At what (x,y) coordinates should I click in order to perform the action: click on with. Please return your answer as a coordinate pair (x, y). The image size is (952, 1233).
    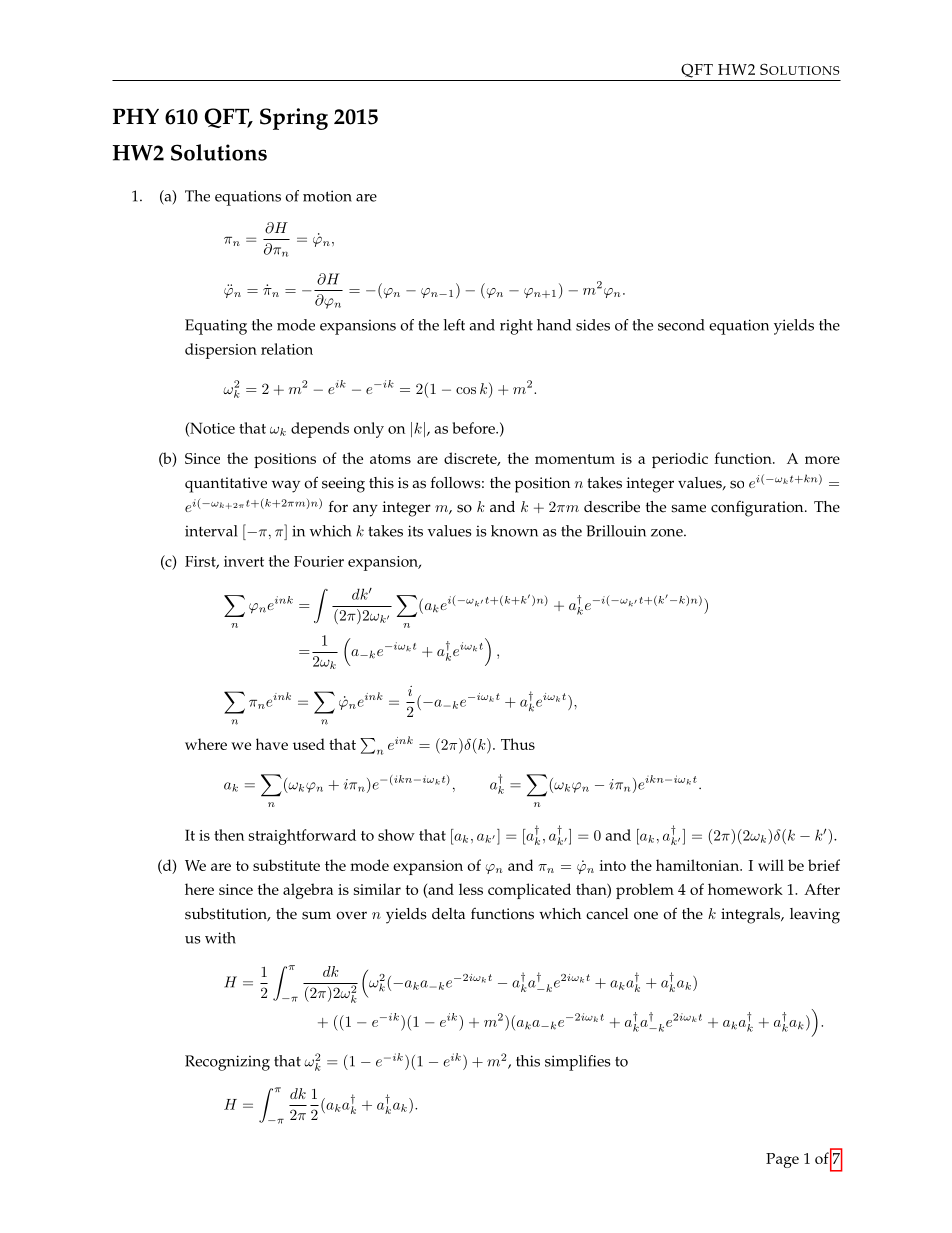
    Looking at the image, I should click on (220, 938).
